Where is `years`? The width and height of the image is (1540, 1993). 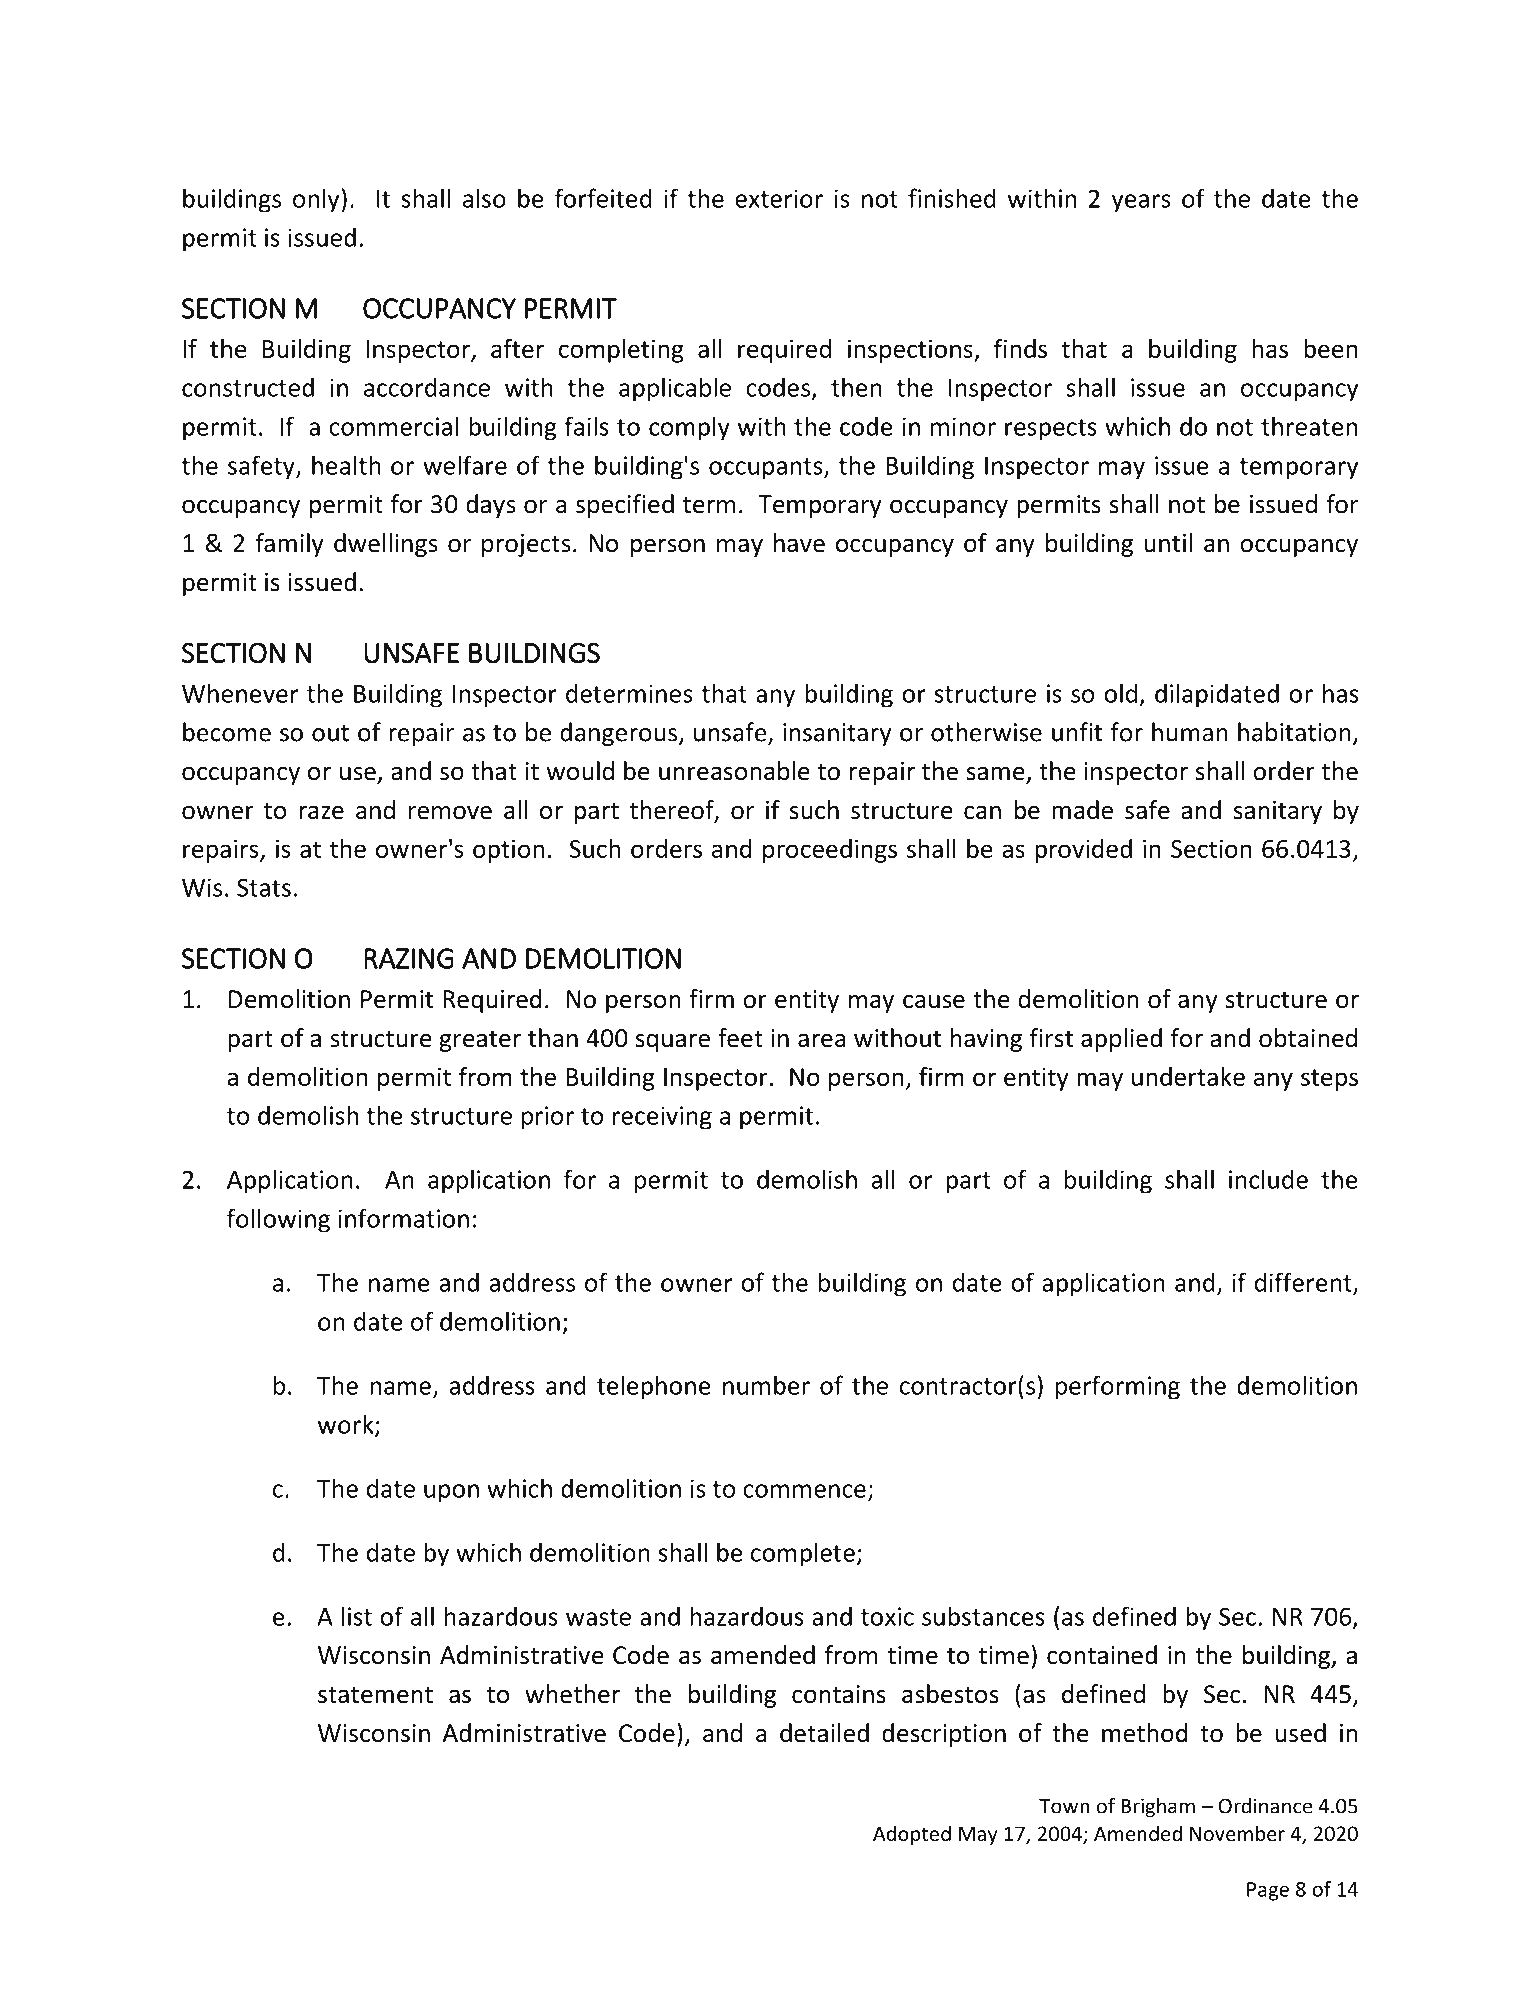
years is located at coordinates (1141, 203).
